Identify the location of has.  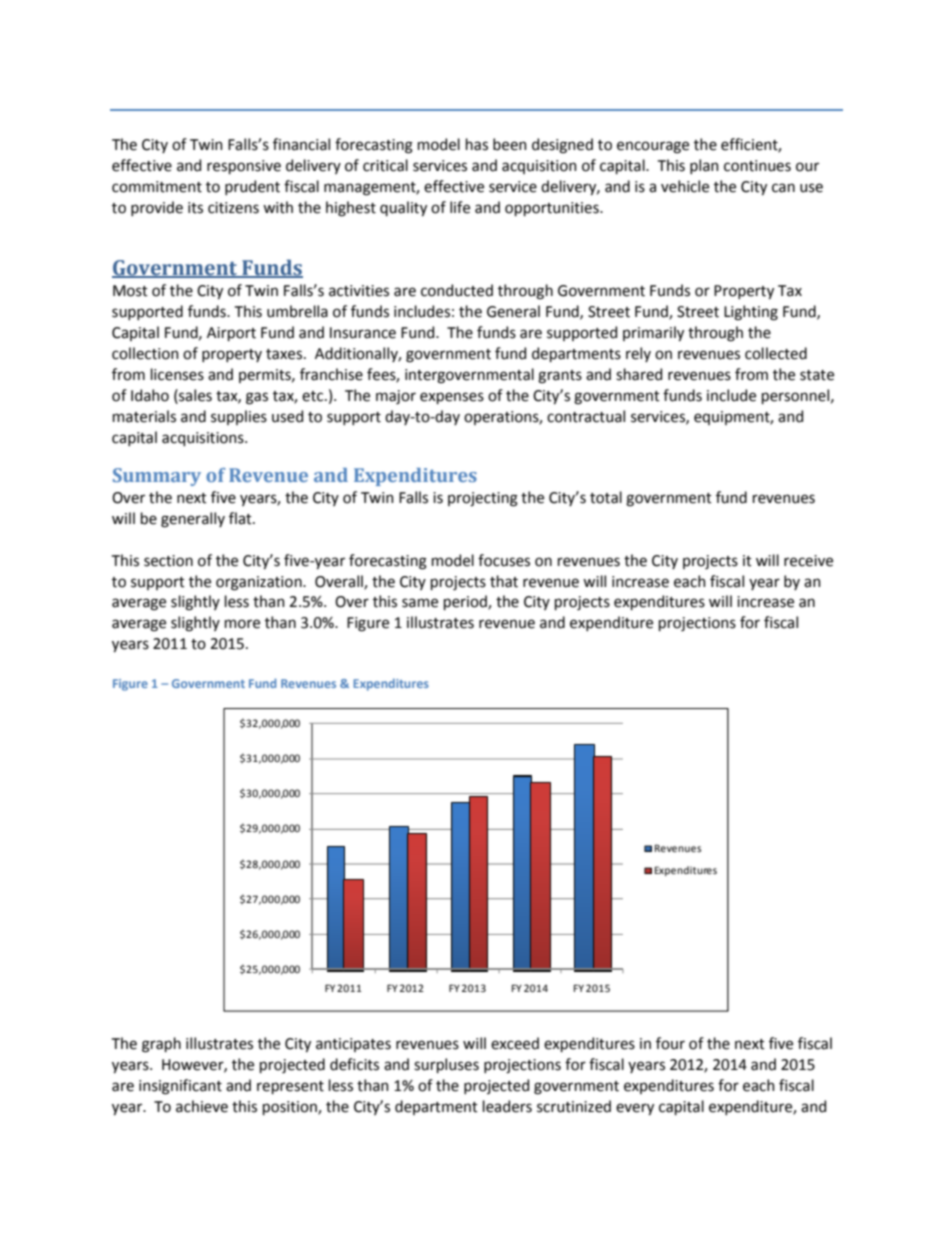
(477, 144).
